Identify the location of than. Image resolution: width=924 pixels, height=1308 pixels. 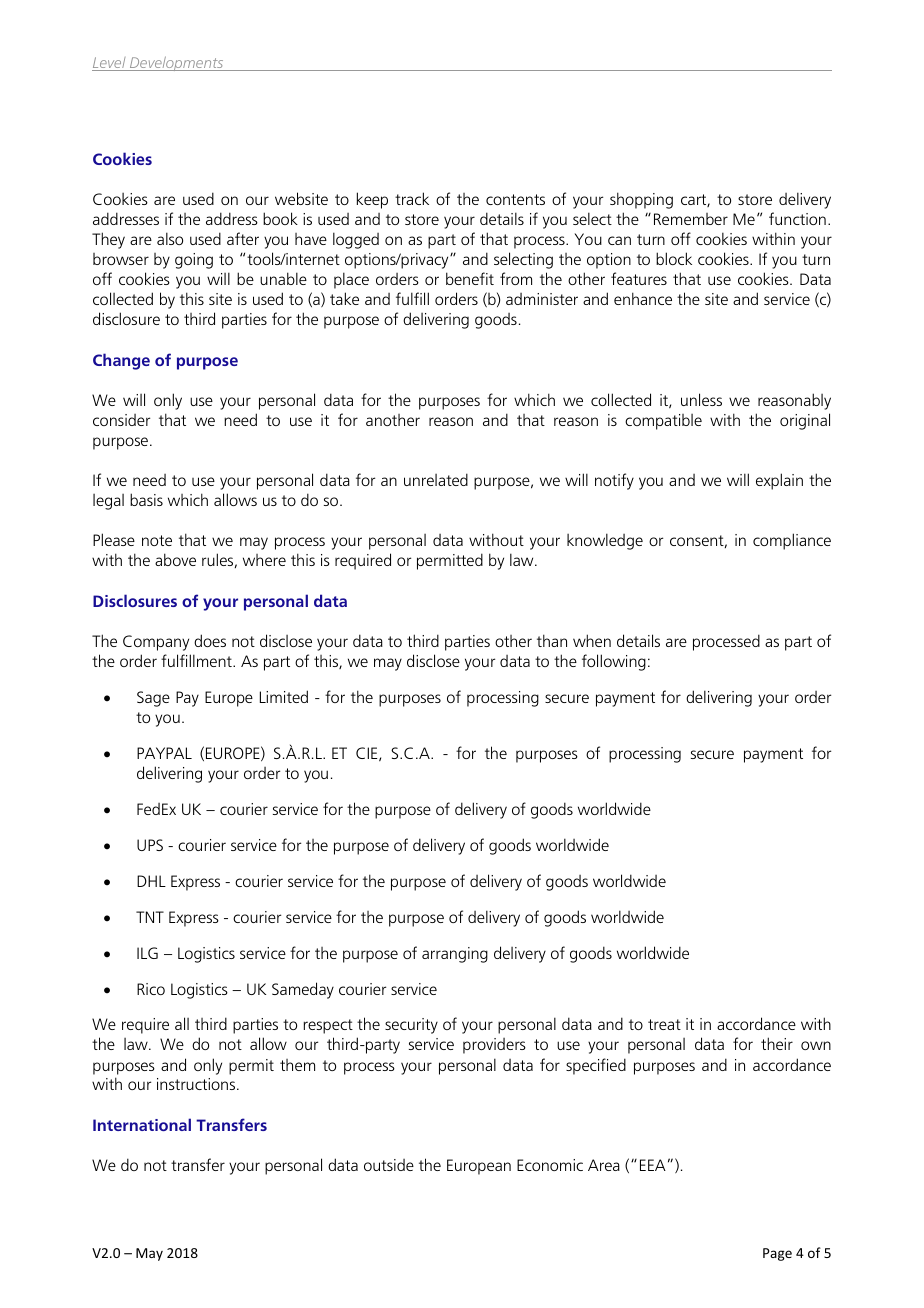
(552, 640).
